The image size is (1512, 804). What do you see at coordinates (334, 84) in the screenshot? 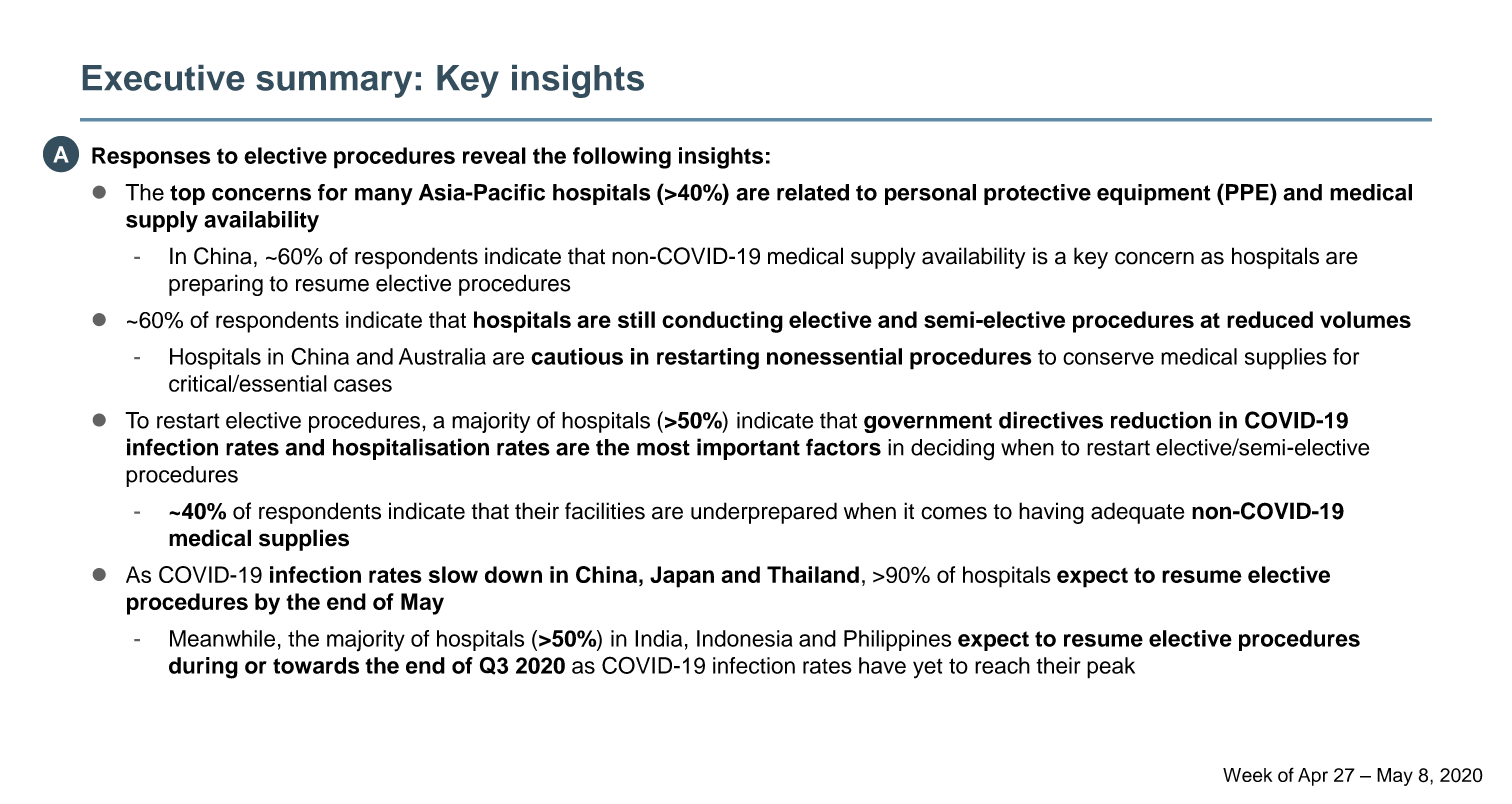
I see `summary` at bounding box center [334, 84].
